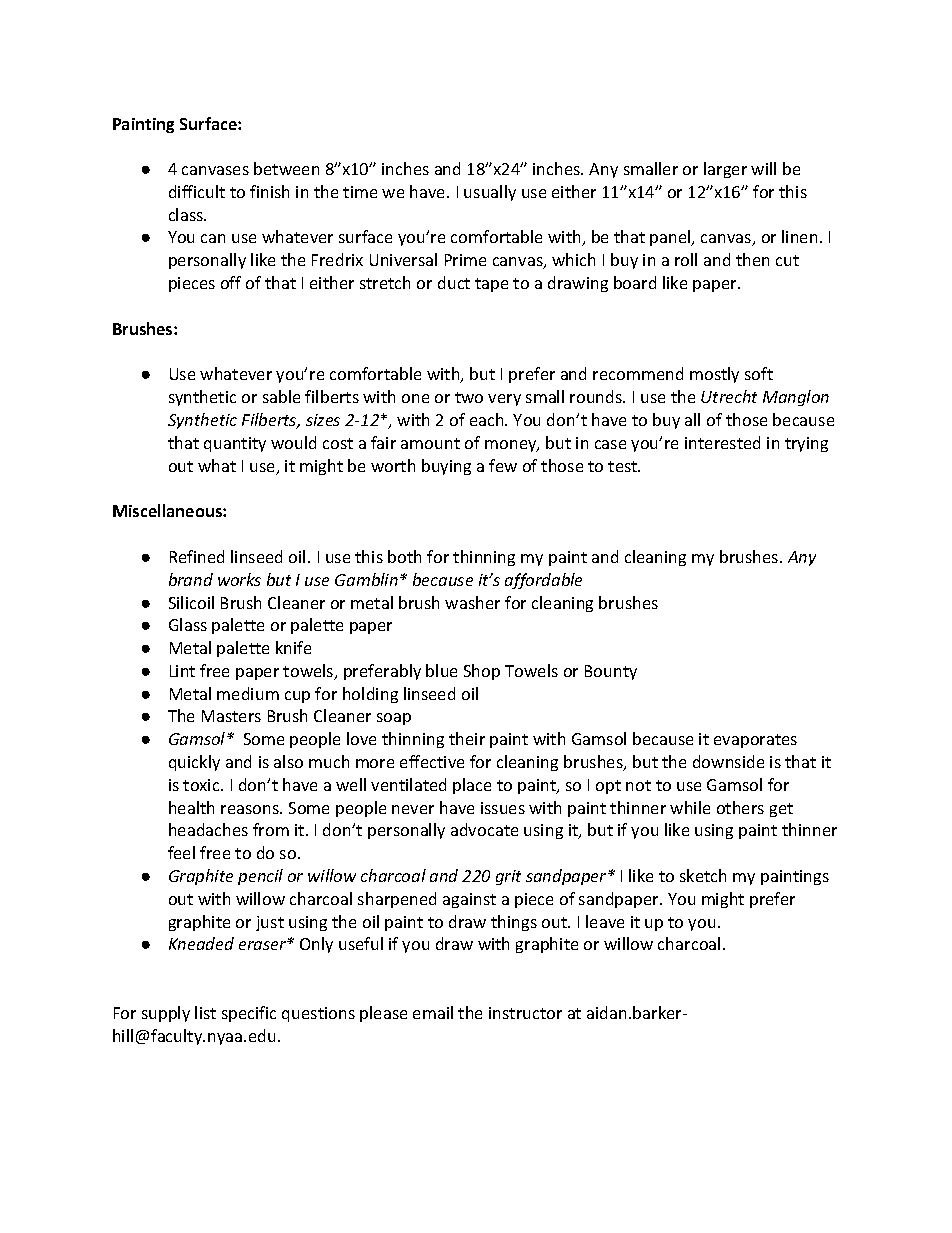 The height and width of the screenshot is (1233, 952). Describe the element at coordinates (490, 193) in the screenshot. I see `usually` at that location.
